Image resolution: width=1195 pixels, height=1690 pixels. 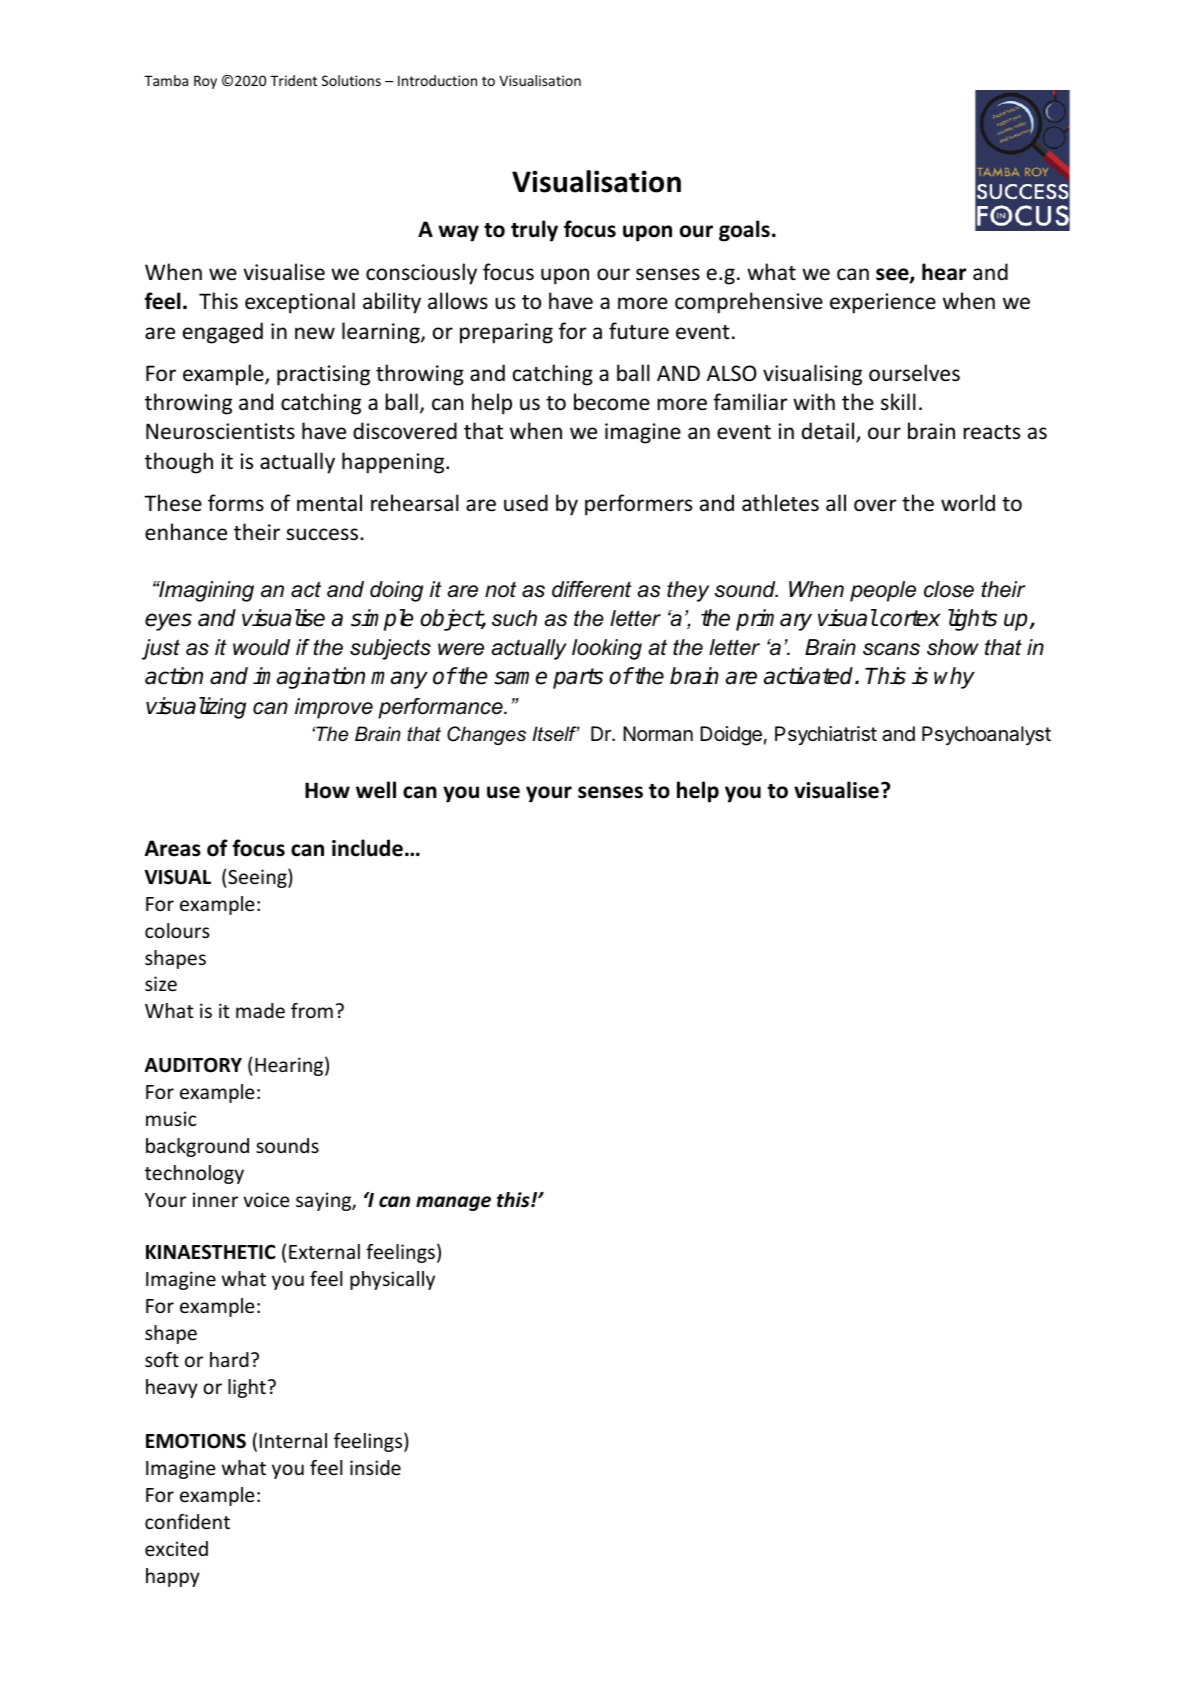 I want to click on goals, so click(x=744, y=231).
